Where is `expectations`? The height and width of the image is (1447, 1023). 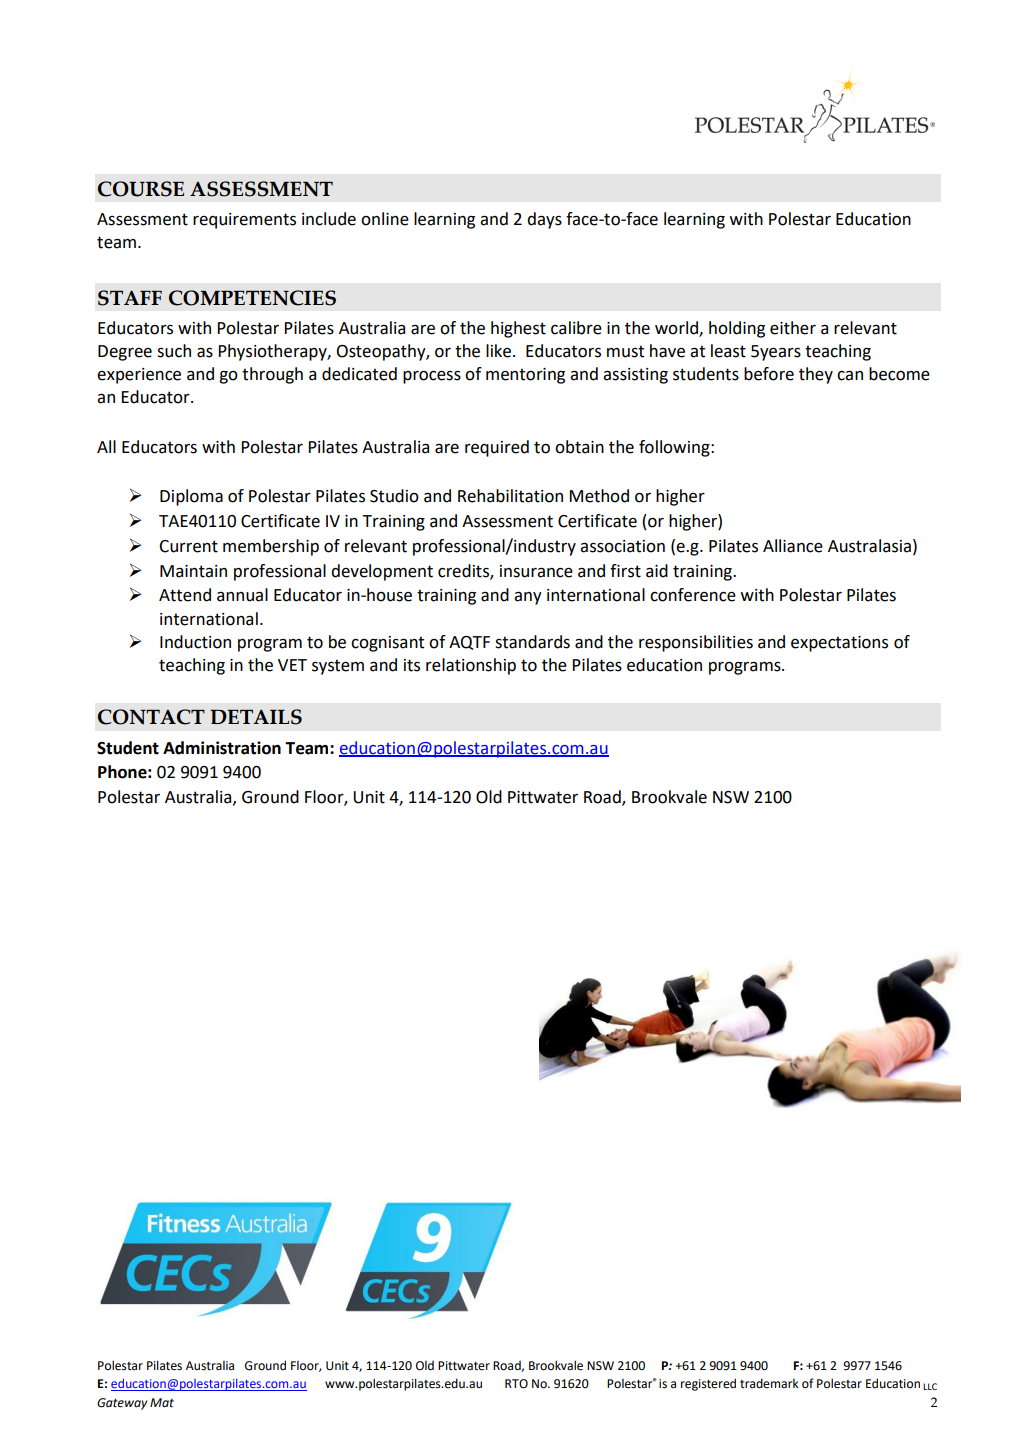
expectations is located at coordinates (839, 644).
